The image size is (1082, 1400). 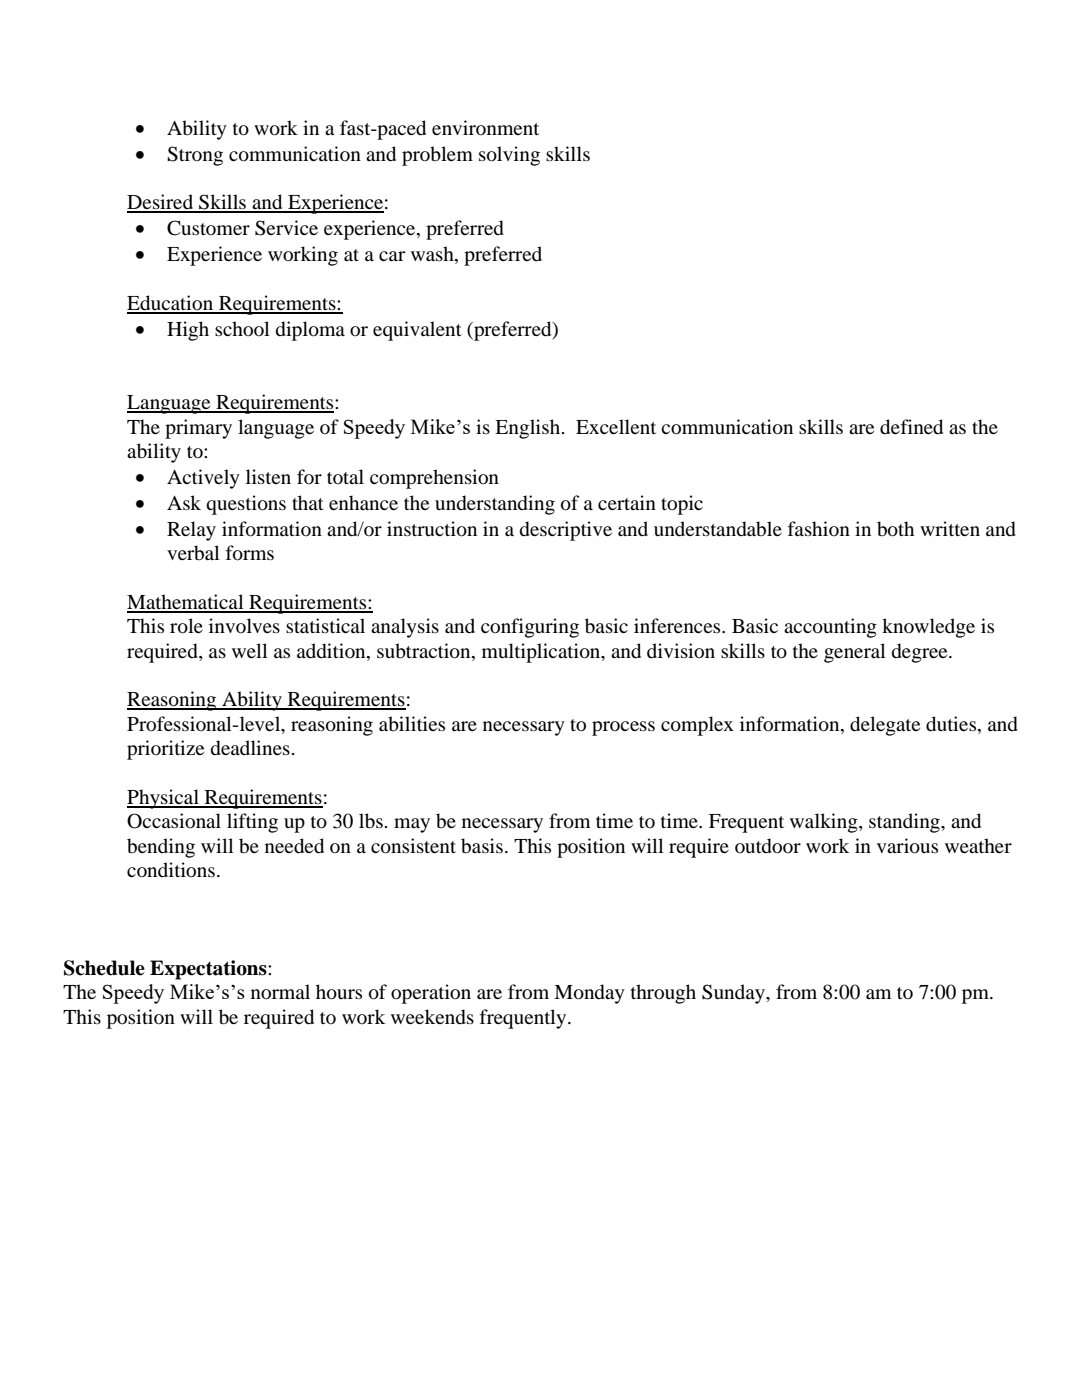 I want to click on Expectations, so click(x=209, y=970).
